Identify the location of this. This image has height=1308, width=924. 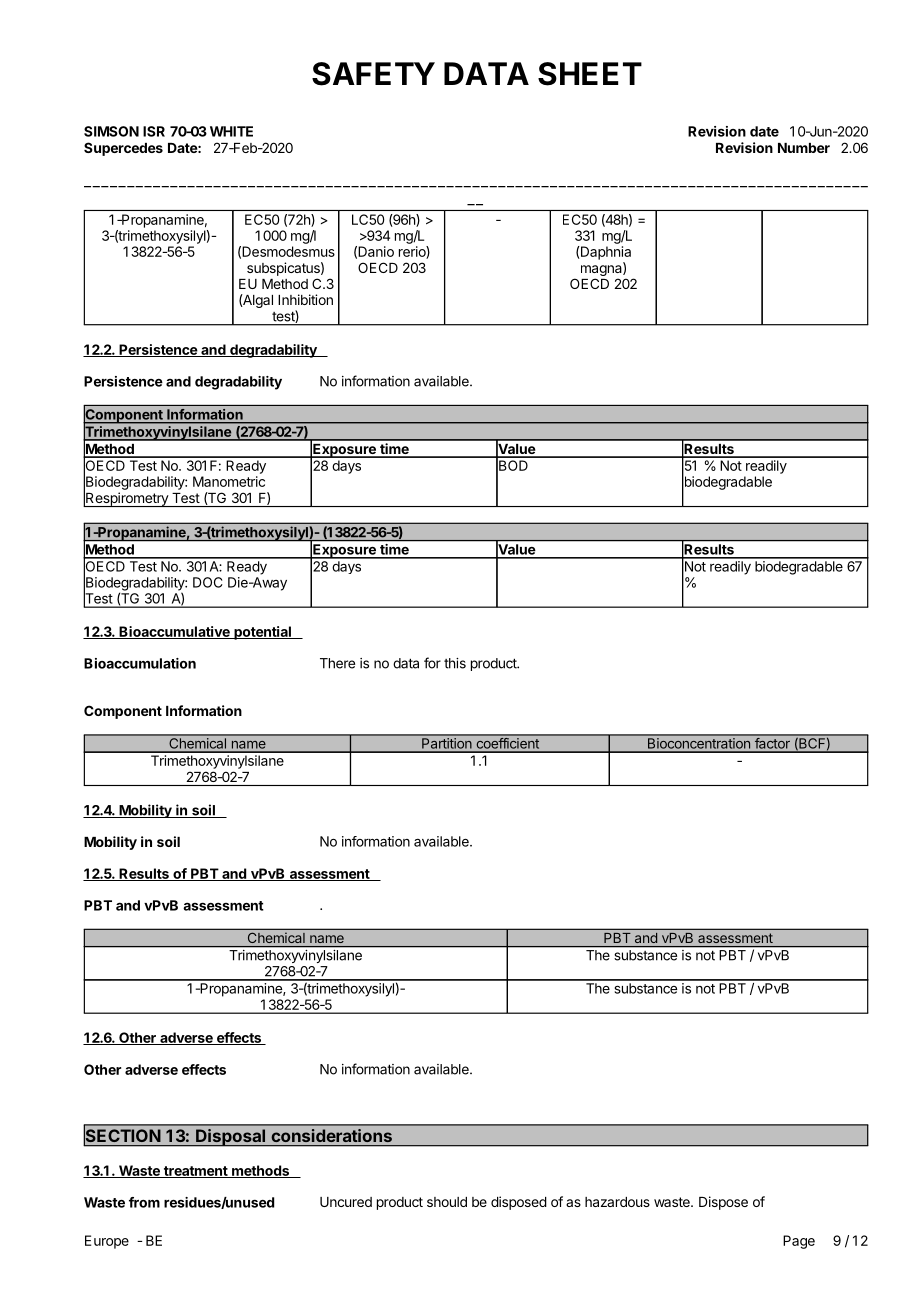
(455, 663).
